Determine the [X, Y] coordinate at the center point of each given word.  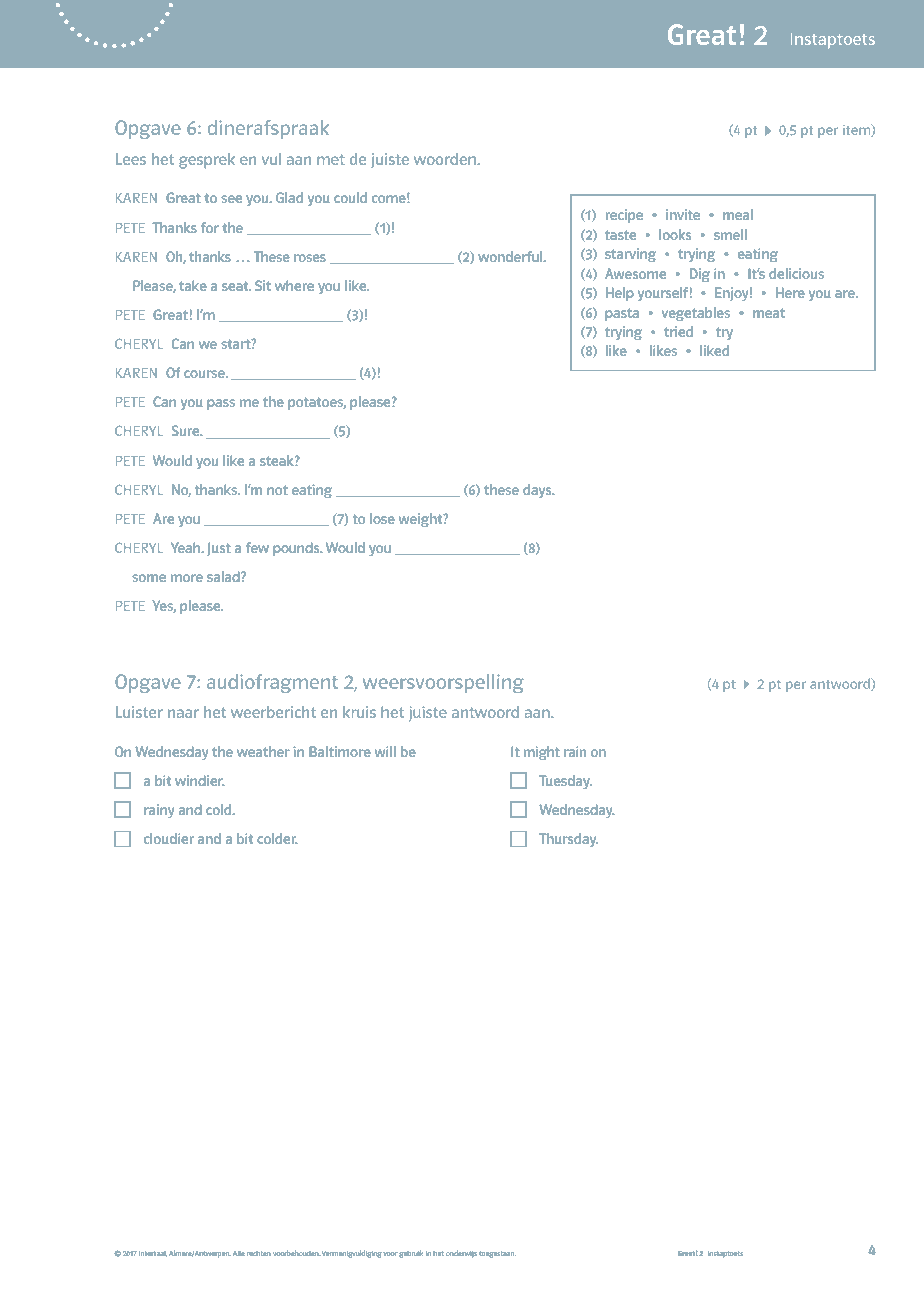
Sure [187, 430]
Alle [239, 1253]
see [231, 199]
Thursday [568, 840]
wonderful [511, 256]
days [538, 491]
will [385, 751]
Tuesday [565, 782]
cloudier [169, 838]
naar [183, 713]
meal [738, 214]
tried [678, 331]
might [542, 753]
